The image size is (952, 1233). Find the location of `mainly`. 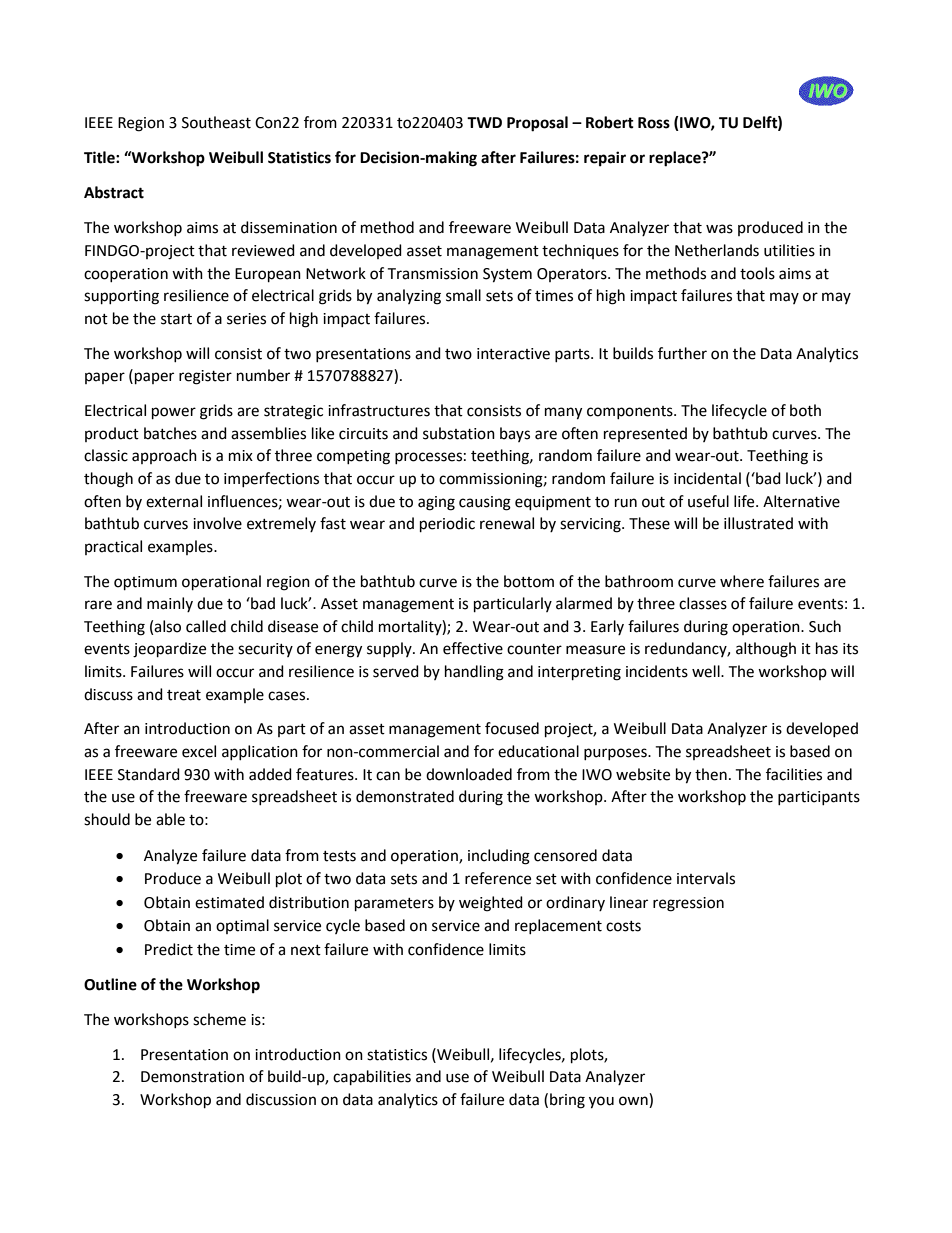

mainly is located at coordinates (170, 604).
